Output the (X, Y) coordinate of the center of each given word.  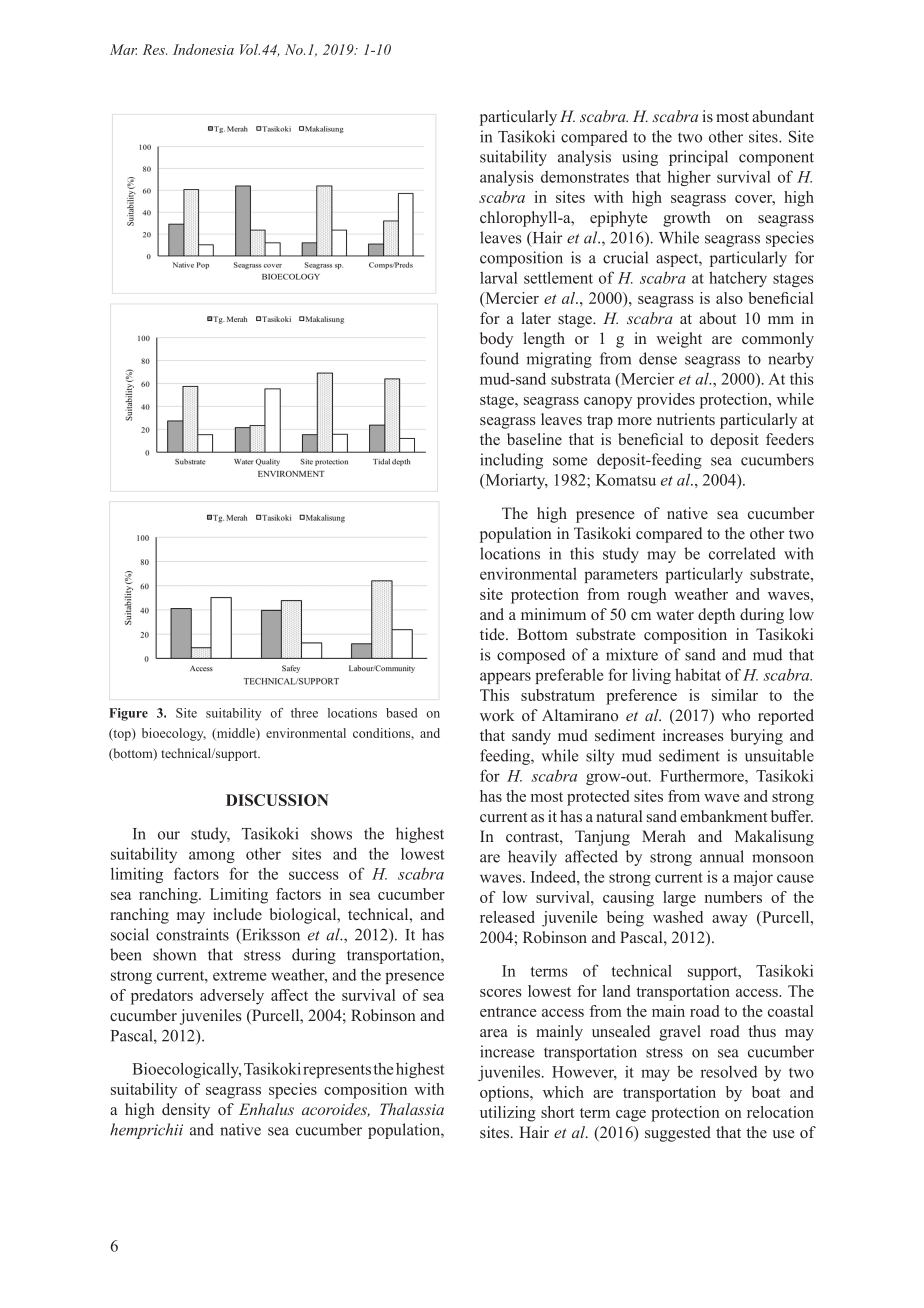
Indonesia (203, 49)
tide (493, 634)
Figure (128, 714)
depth (716, 616)
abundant (783, 116)
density (186, 1111)
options (505, 1094)
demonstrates (585, 177)
